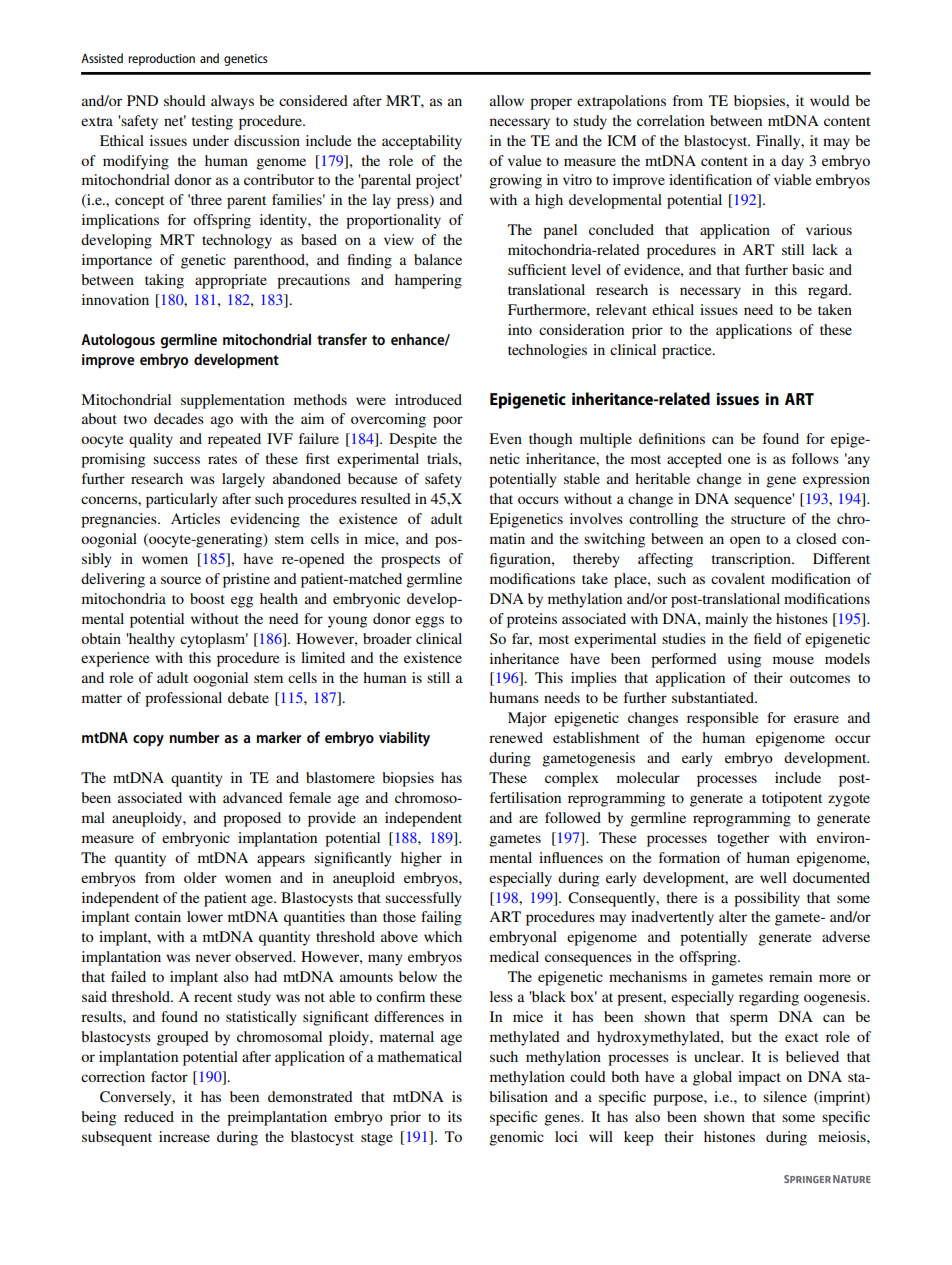 The image size is (952, 1265). Describe the element at coordinates (428, 281) in the screenshot. I see `hampering` at that location.
